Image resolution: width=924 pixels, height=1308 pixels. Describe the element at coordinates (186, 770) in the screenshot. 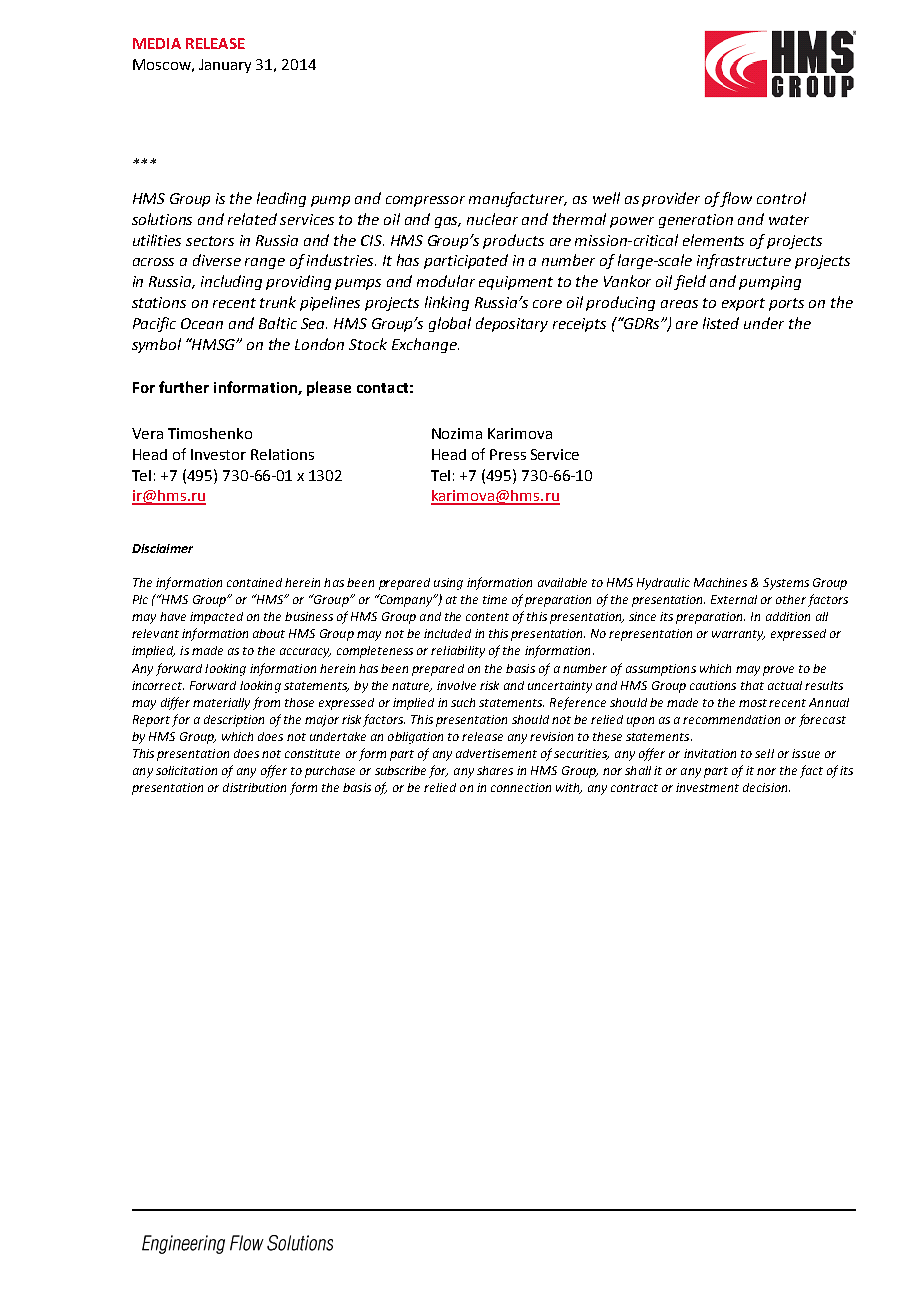

I see `solicitation` at that location.
